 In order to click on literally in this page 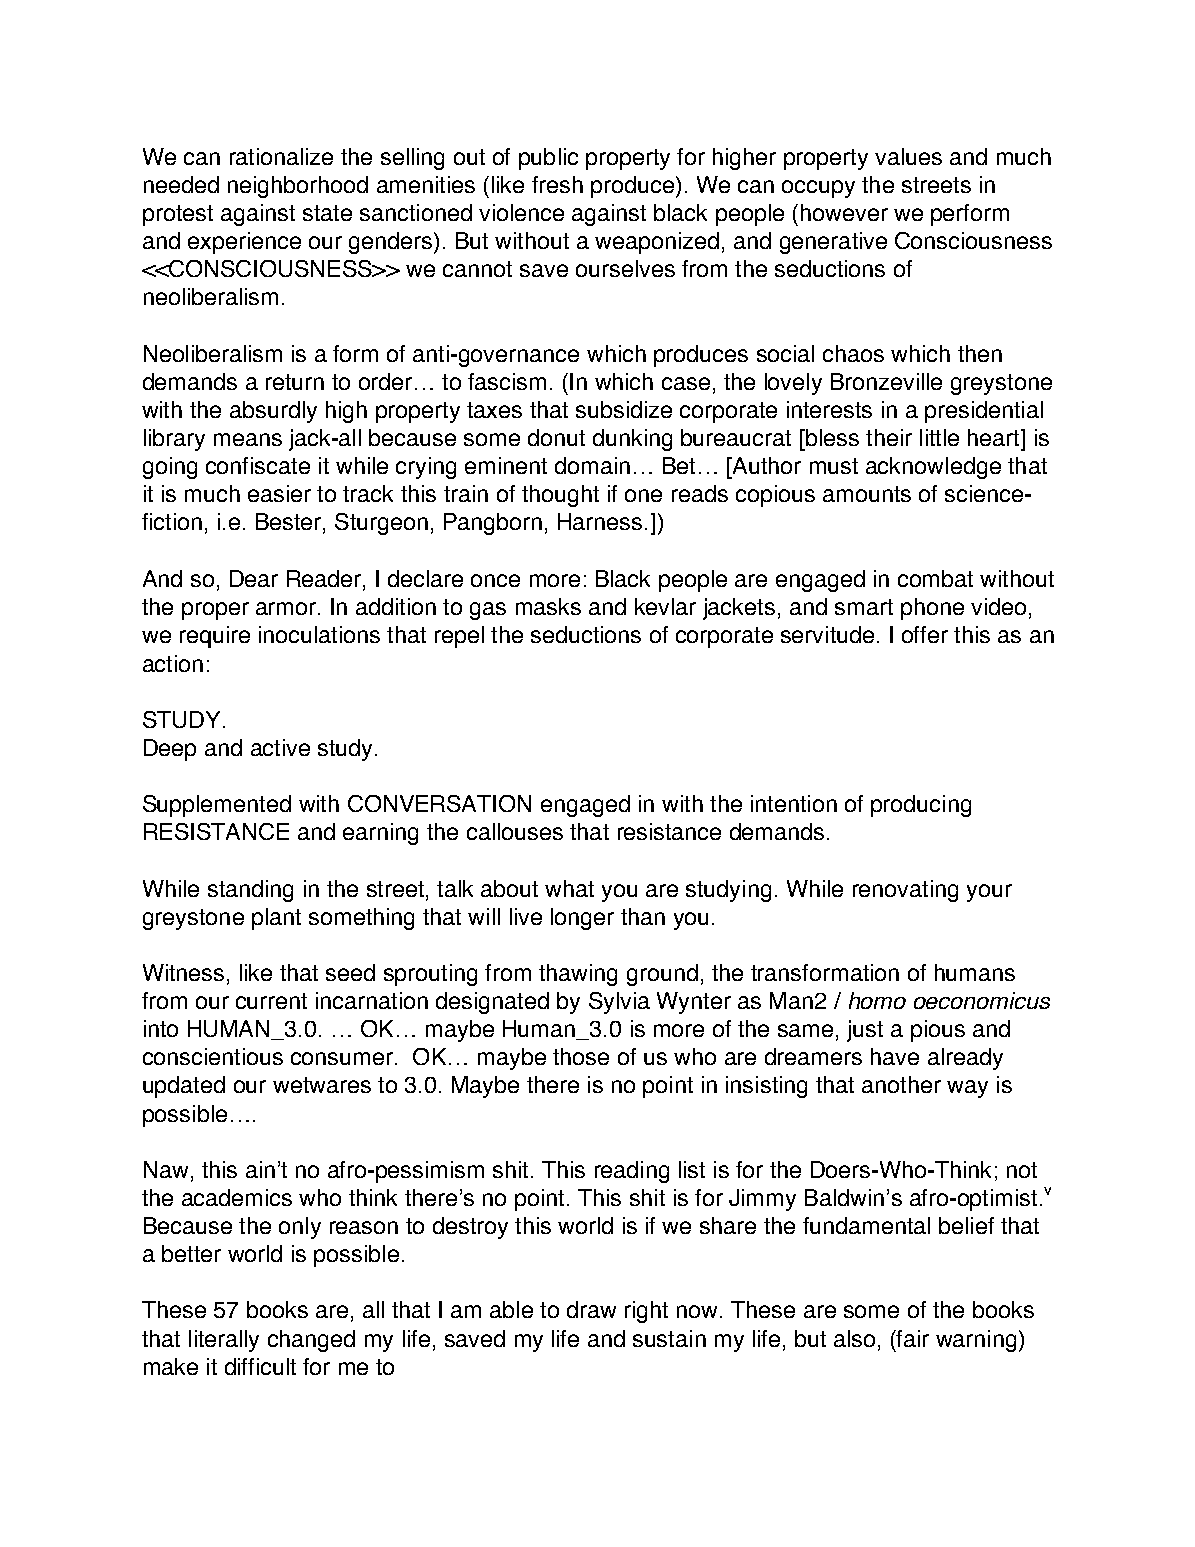, I will do `click(224, 1341)`.
